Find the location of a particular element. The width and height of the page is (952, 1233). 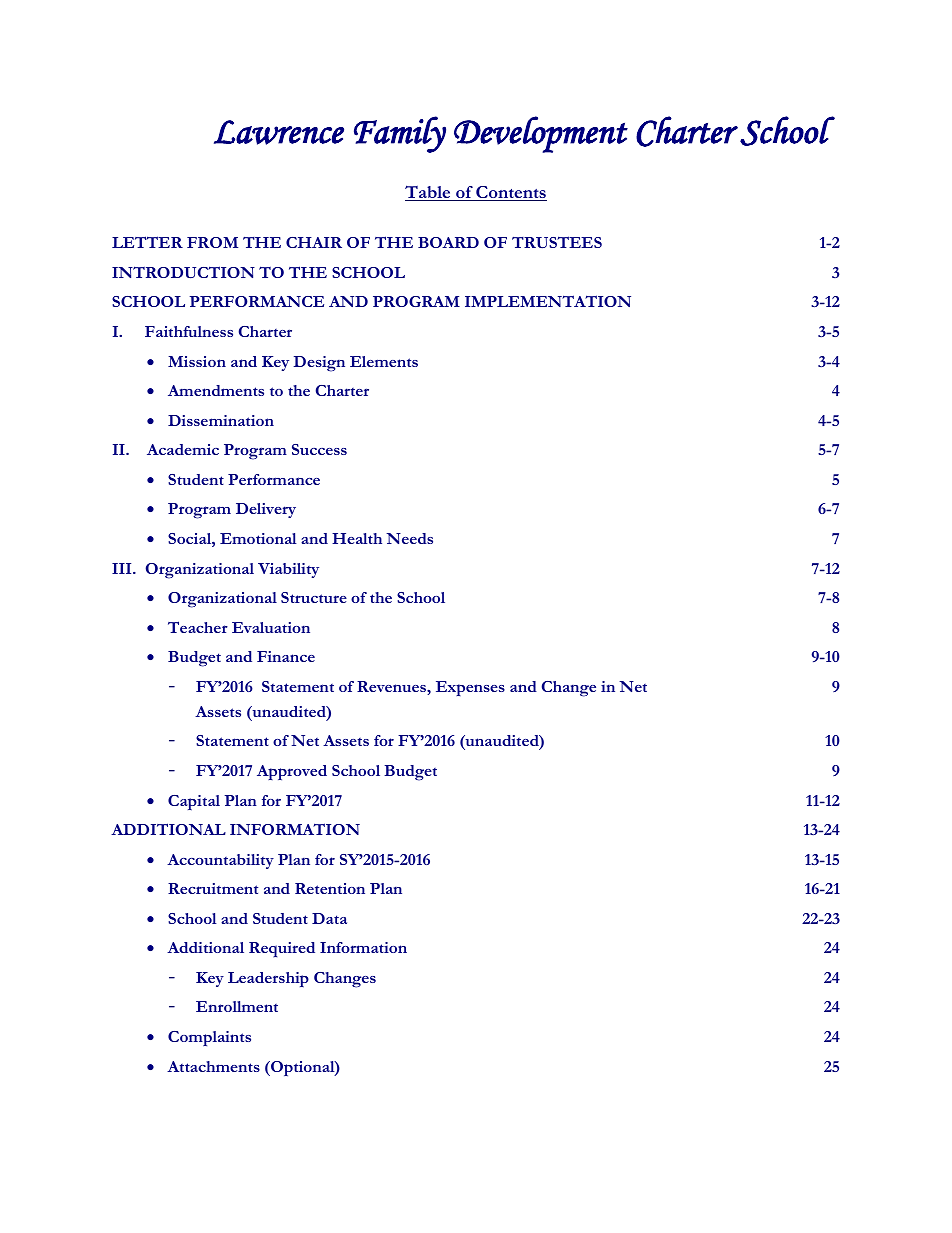

Teacher is located at coordinates (198, 627).
